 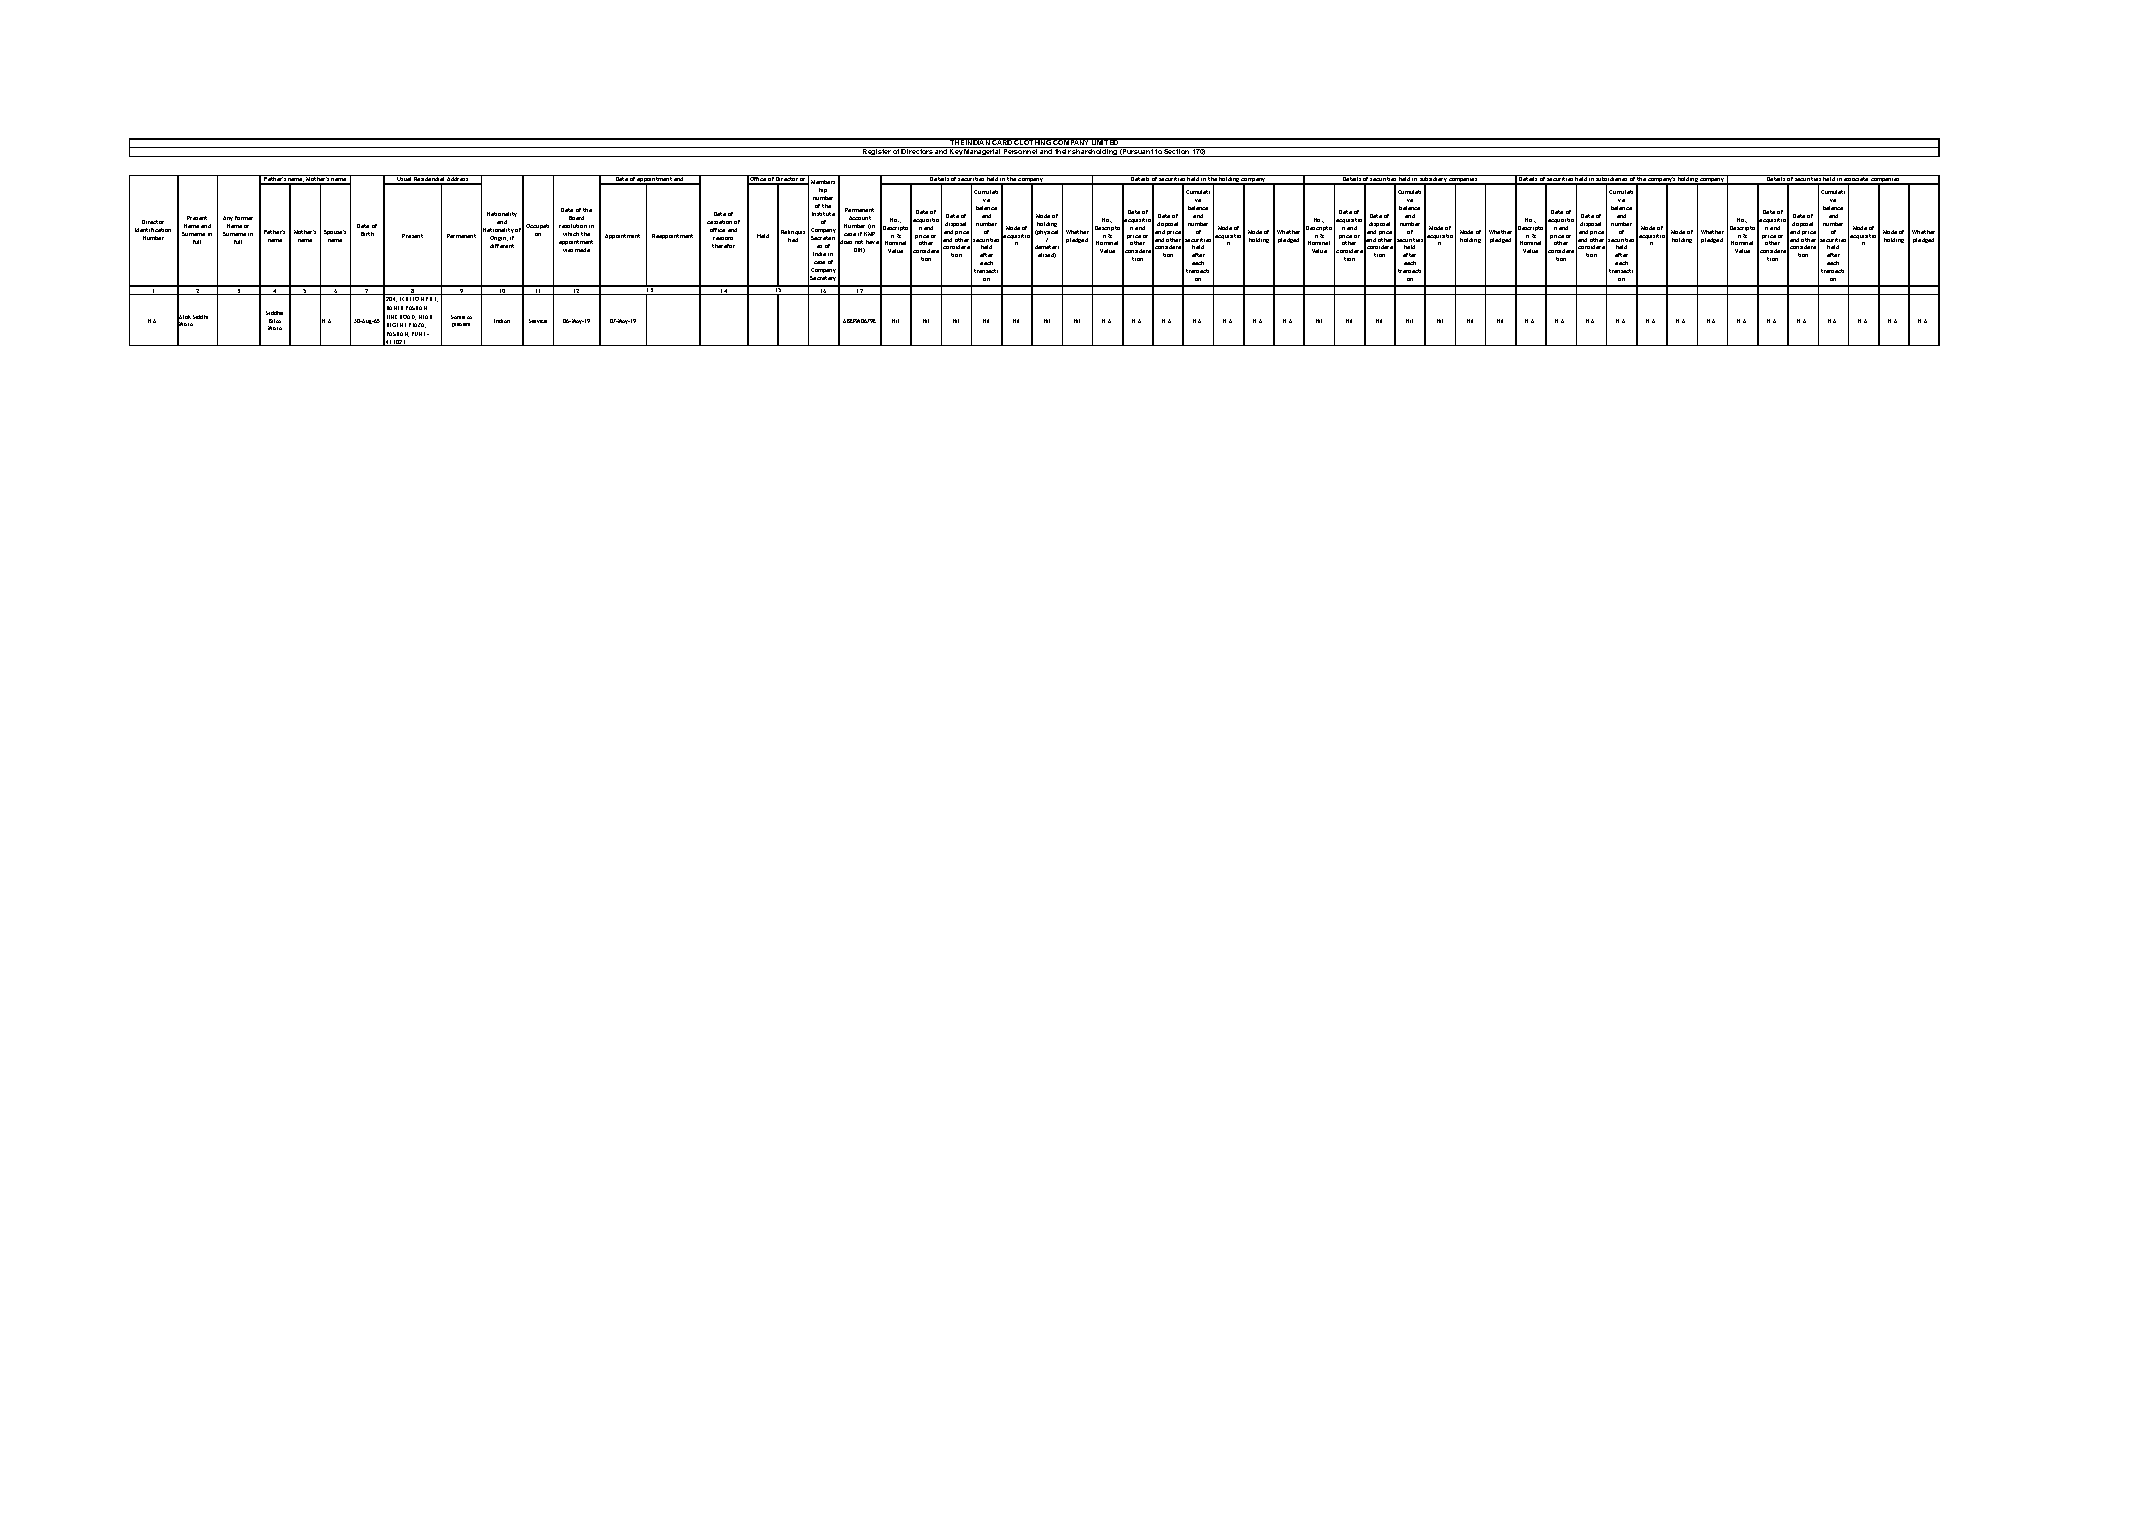 What do you see at coordinates (568, 250) in the screenshot?
I see `was` at bounding box center [568, 250].
